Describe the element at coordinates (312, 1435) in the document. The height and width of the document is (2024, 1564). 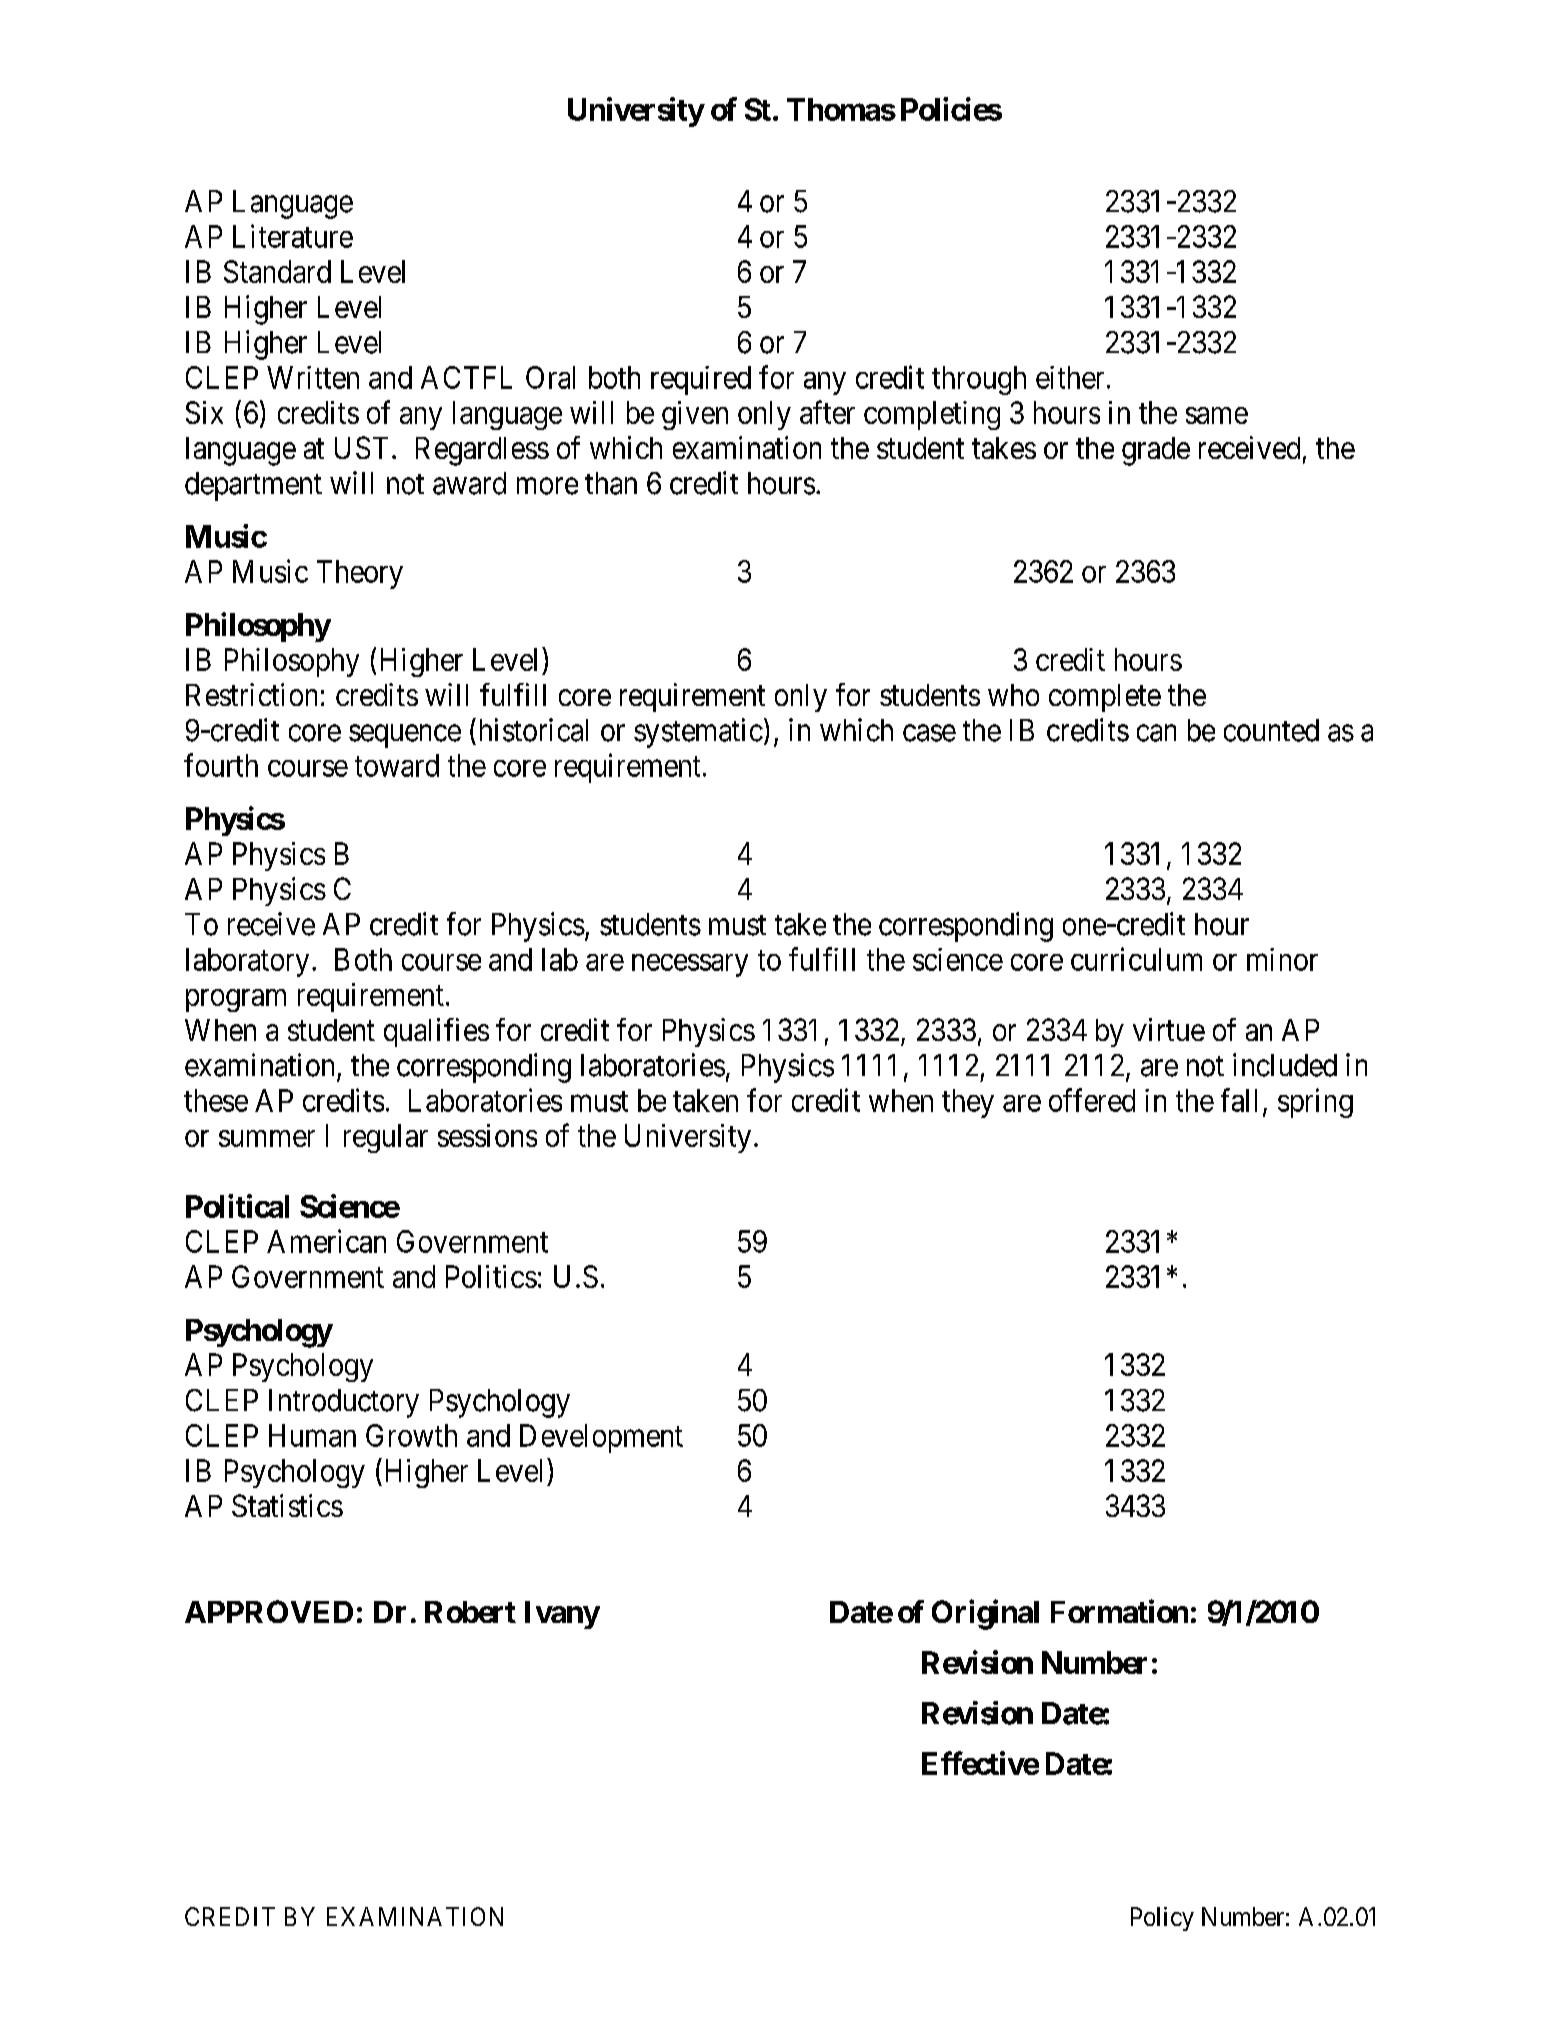
I see `Human` at that location.
